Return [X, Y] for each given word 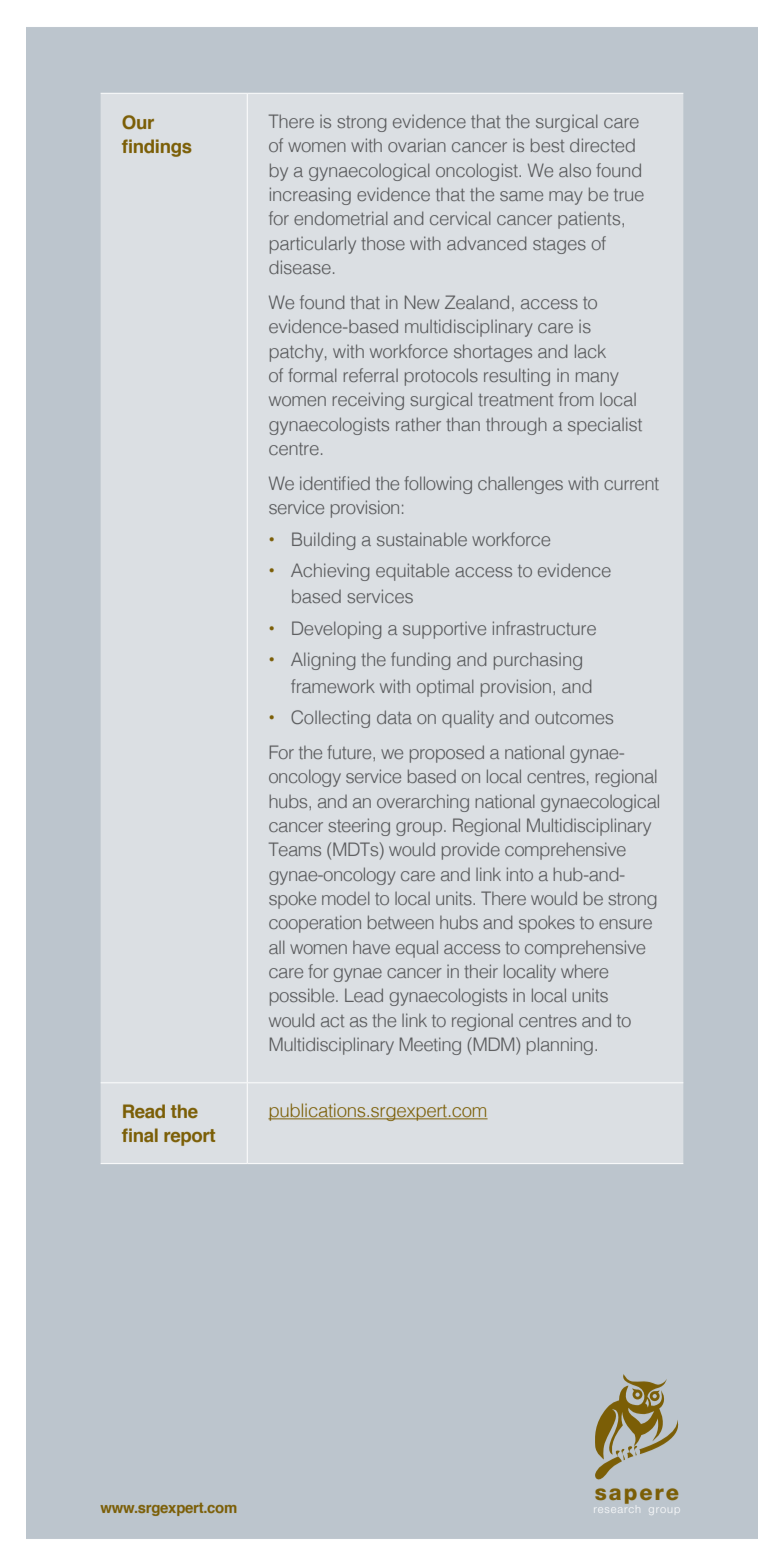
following [438, 485]
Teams [295, 849]
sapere [636, 1496]
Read [144, 1111]
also [575, 170]
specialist [605, 426]
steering [359, 827]
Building [323, 541]
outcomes [574, 718]
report [189, 1137]
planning [560, 1046]
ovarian [417, 145]
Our [138, 122]
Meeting [430, 1046]
